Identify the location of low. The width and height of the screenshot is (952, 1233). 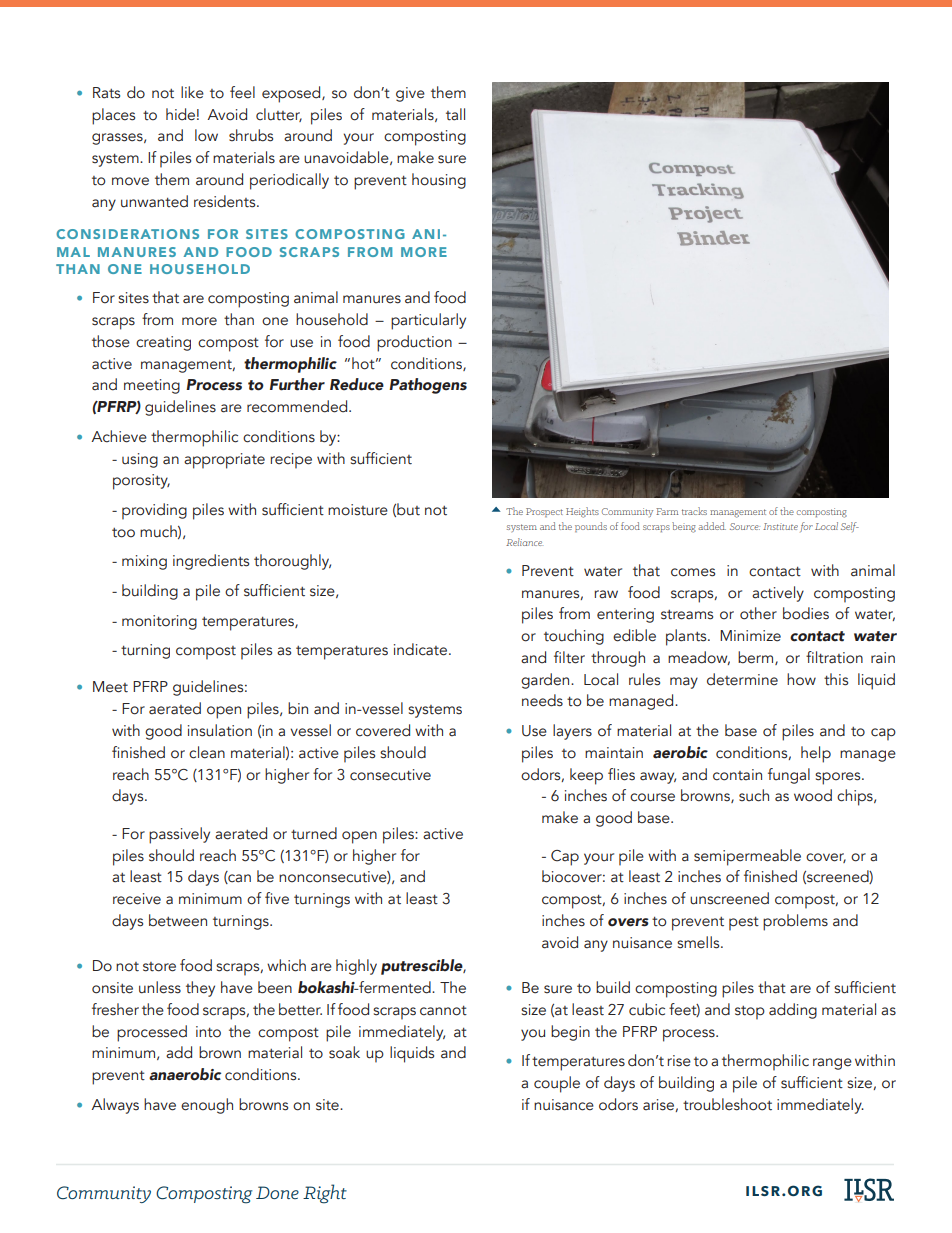
(206, 135).
